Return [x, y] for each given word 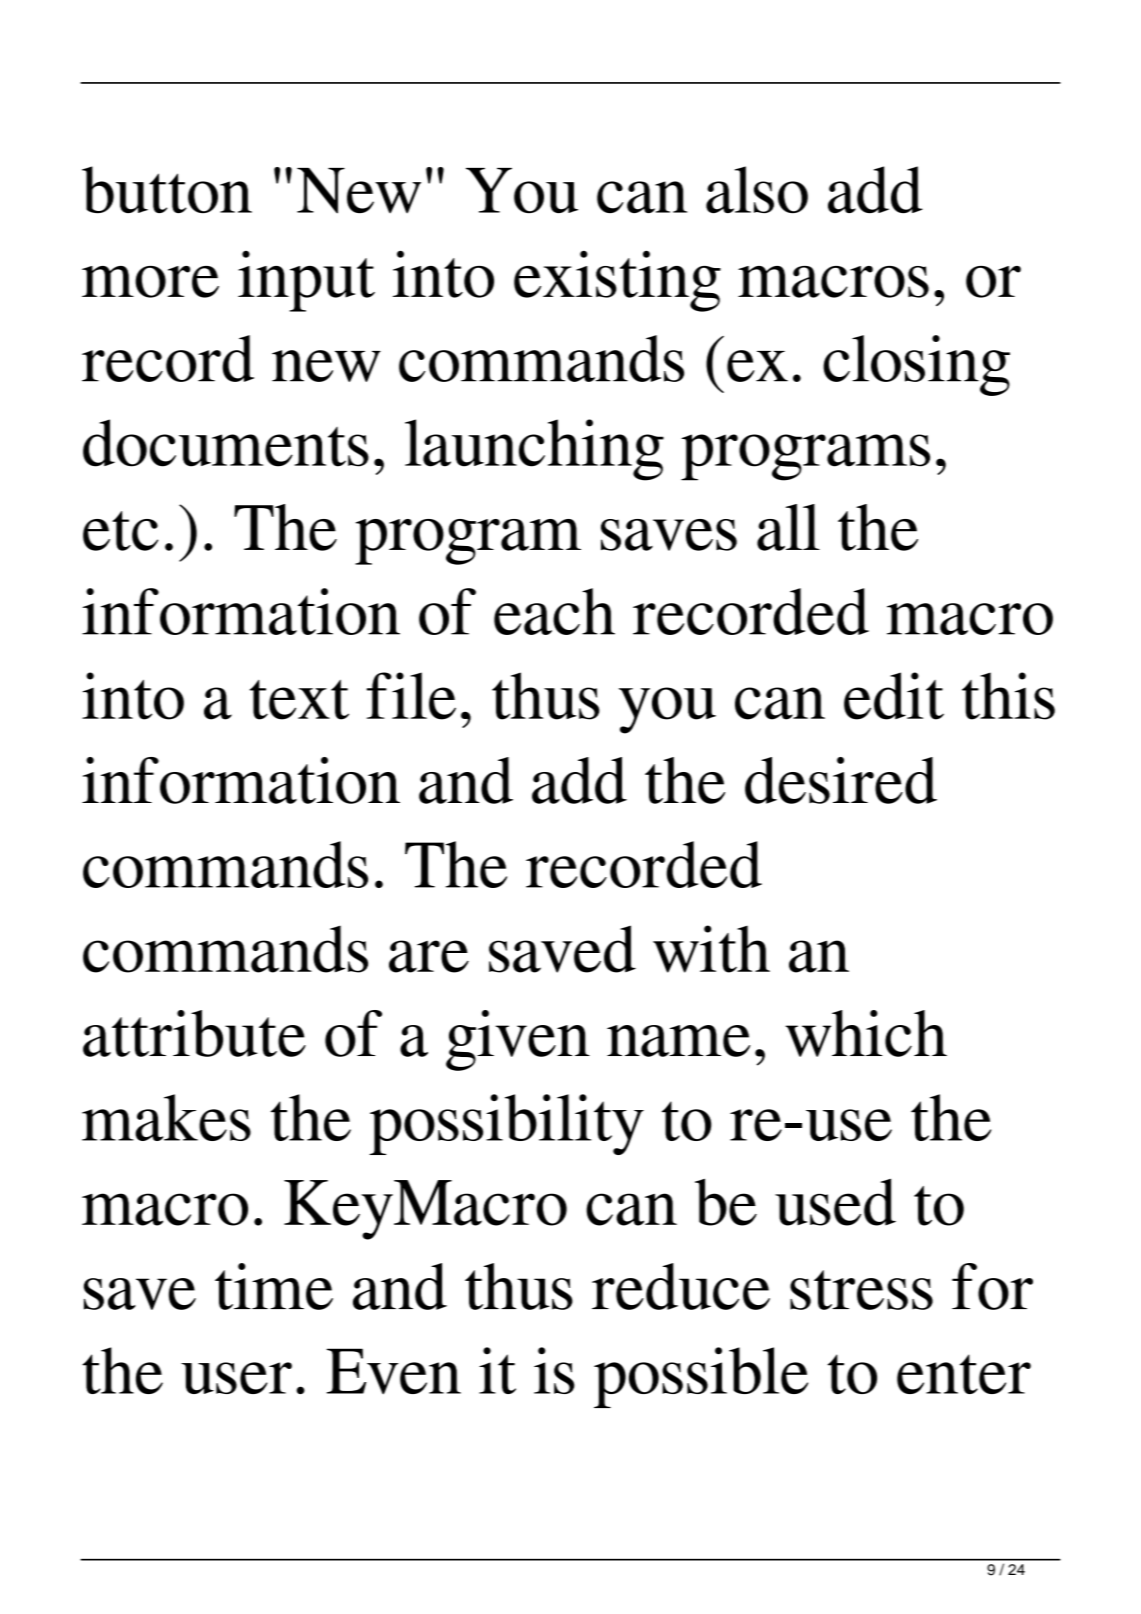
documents [226, 443]
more [150, 282]
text [299, 699]
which [866, 1033]
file [411, 696]
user [236, 1378]
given [518, 1040]
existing [617, 281]
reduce [681, 1286]
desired [841, 780]
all [788, 527]
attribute [194, 1033]
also [757, 189]
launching [534, 450]
